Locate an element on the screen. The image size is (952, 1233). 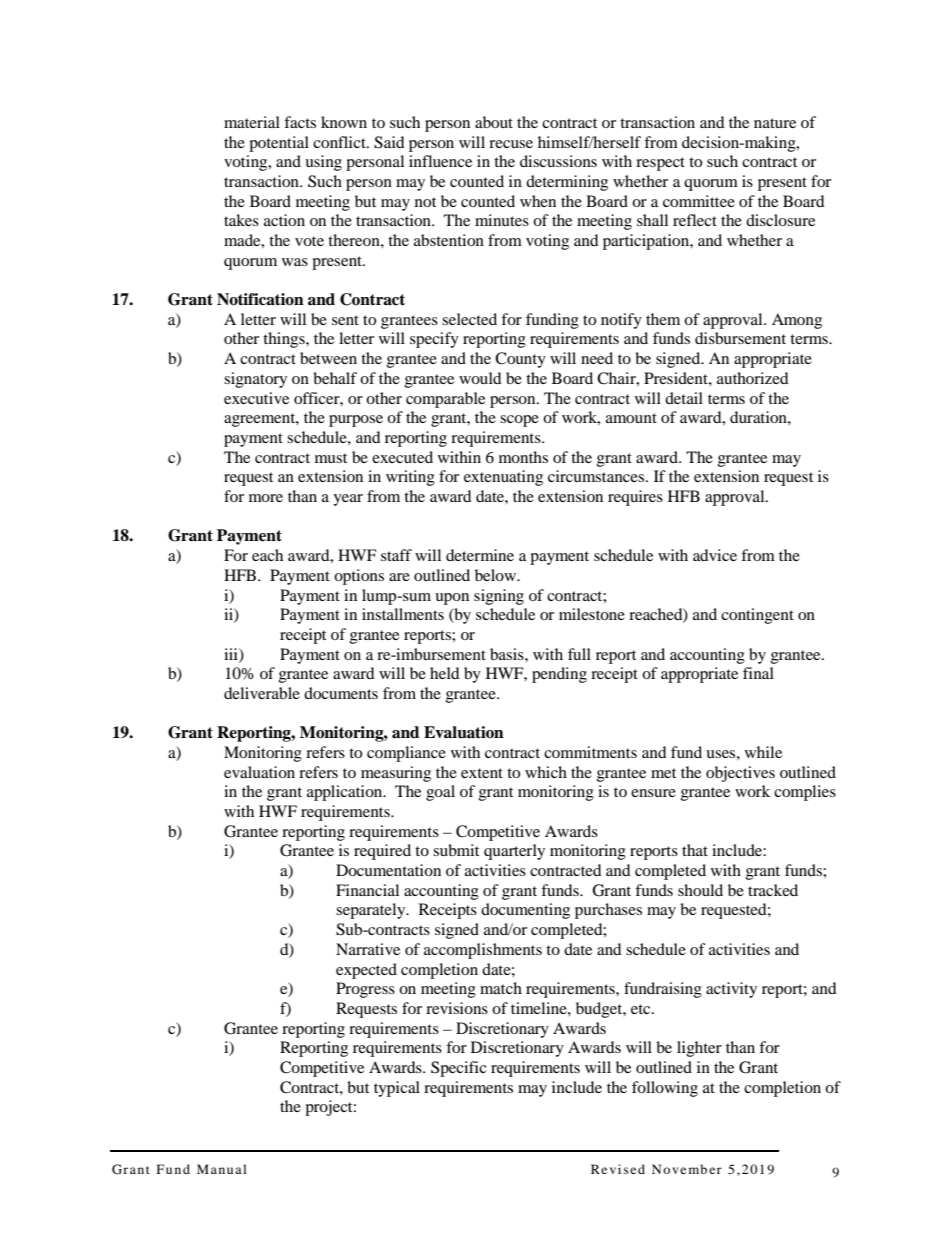
nature is located at coordinates (775, 123).
